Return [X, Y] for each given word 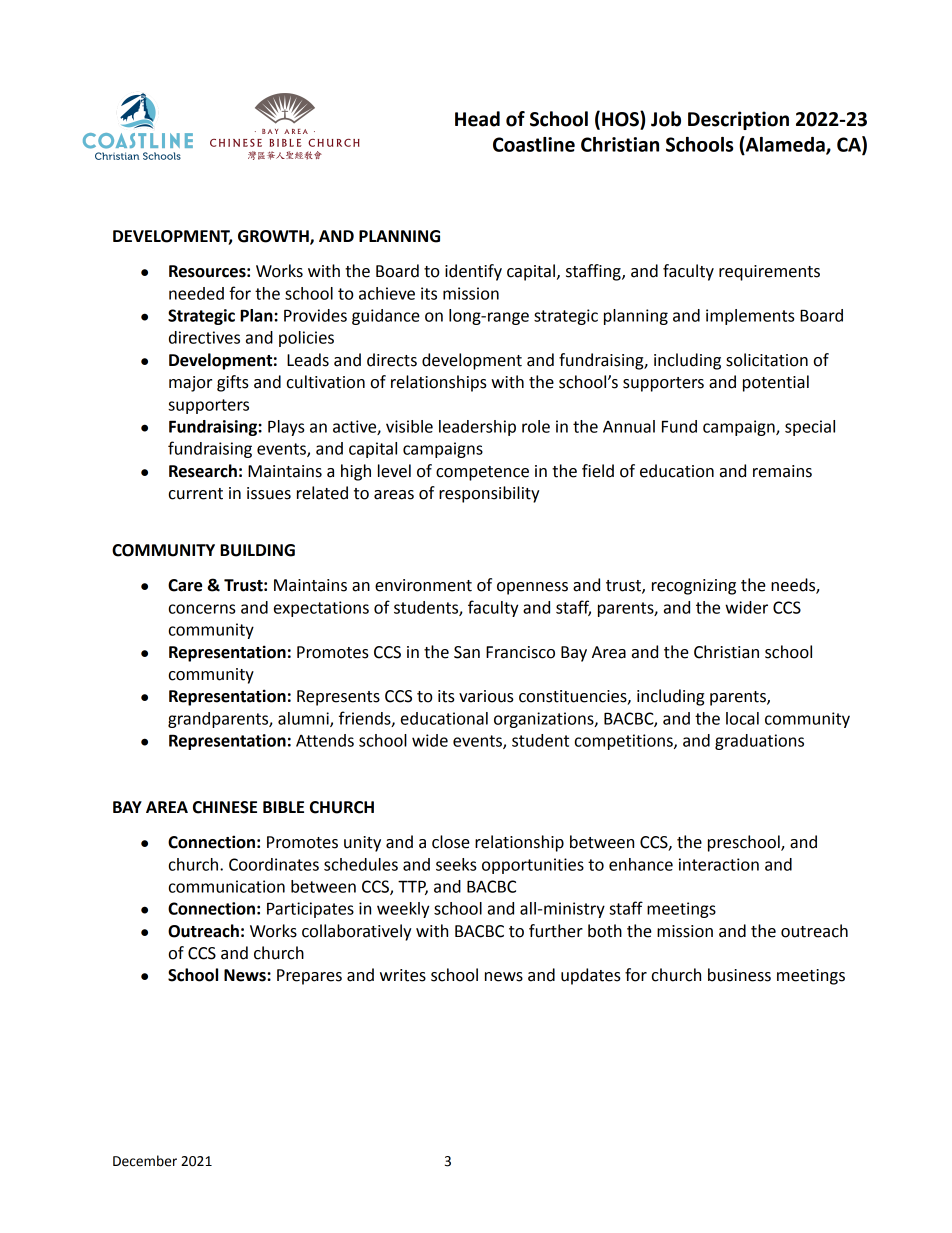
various [486, 696]
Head [477, 119]
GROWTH [274, 237]
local [742, 718]
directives [204, 337]
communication [227, 886]
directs [392, 360]
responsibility [489, 494]
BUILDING [257, 550]
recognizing [694, 587]
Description [738, 120]
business [739, 975]
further [556, 931]
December [145, 1161]
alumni [304, 719]
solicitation [767, 360]
